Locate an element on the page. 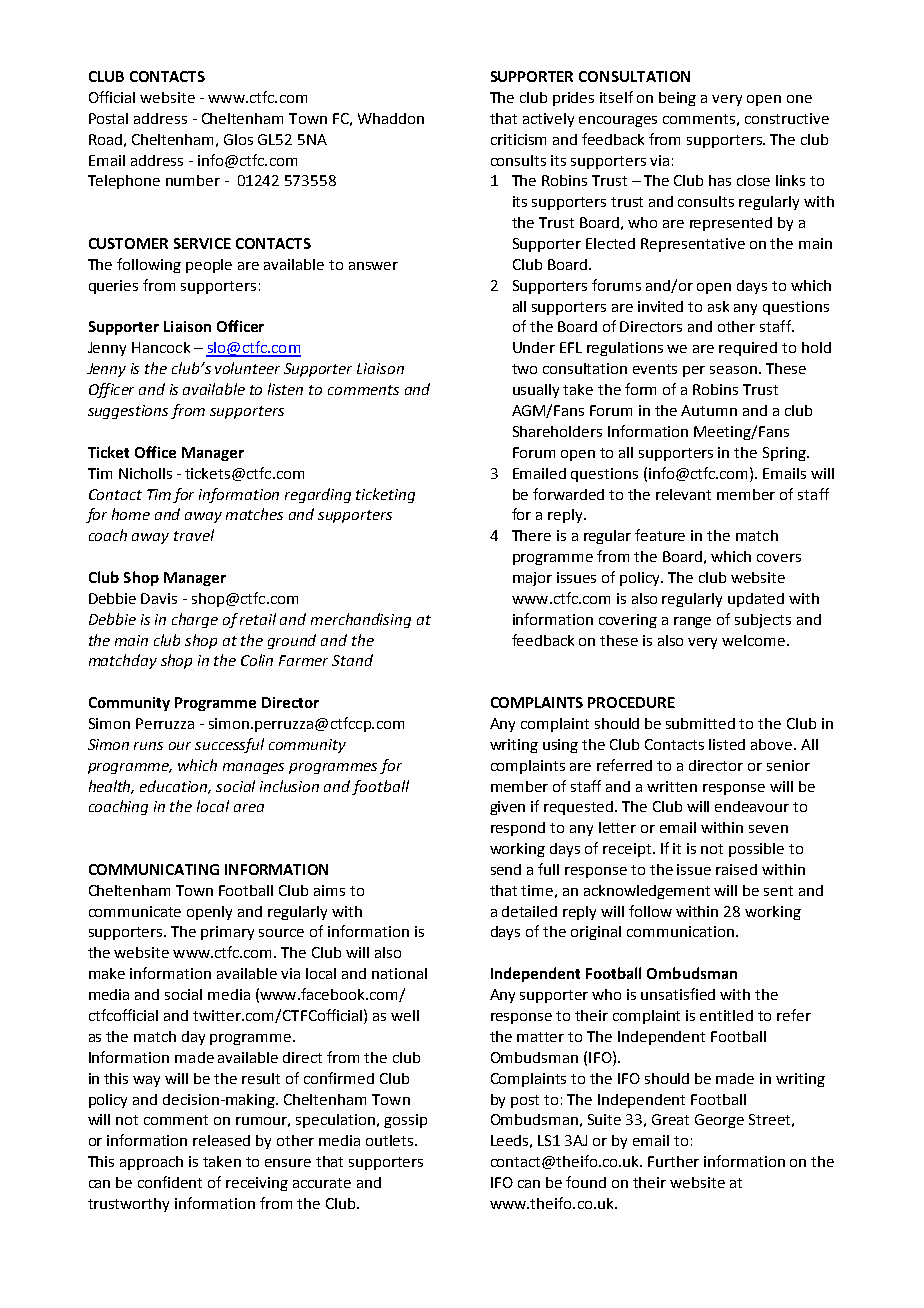 Image resolution: width=924 pixels, height=1308 pixels. merchandising is located at coordinates (361, 620).
